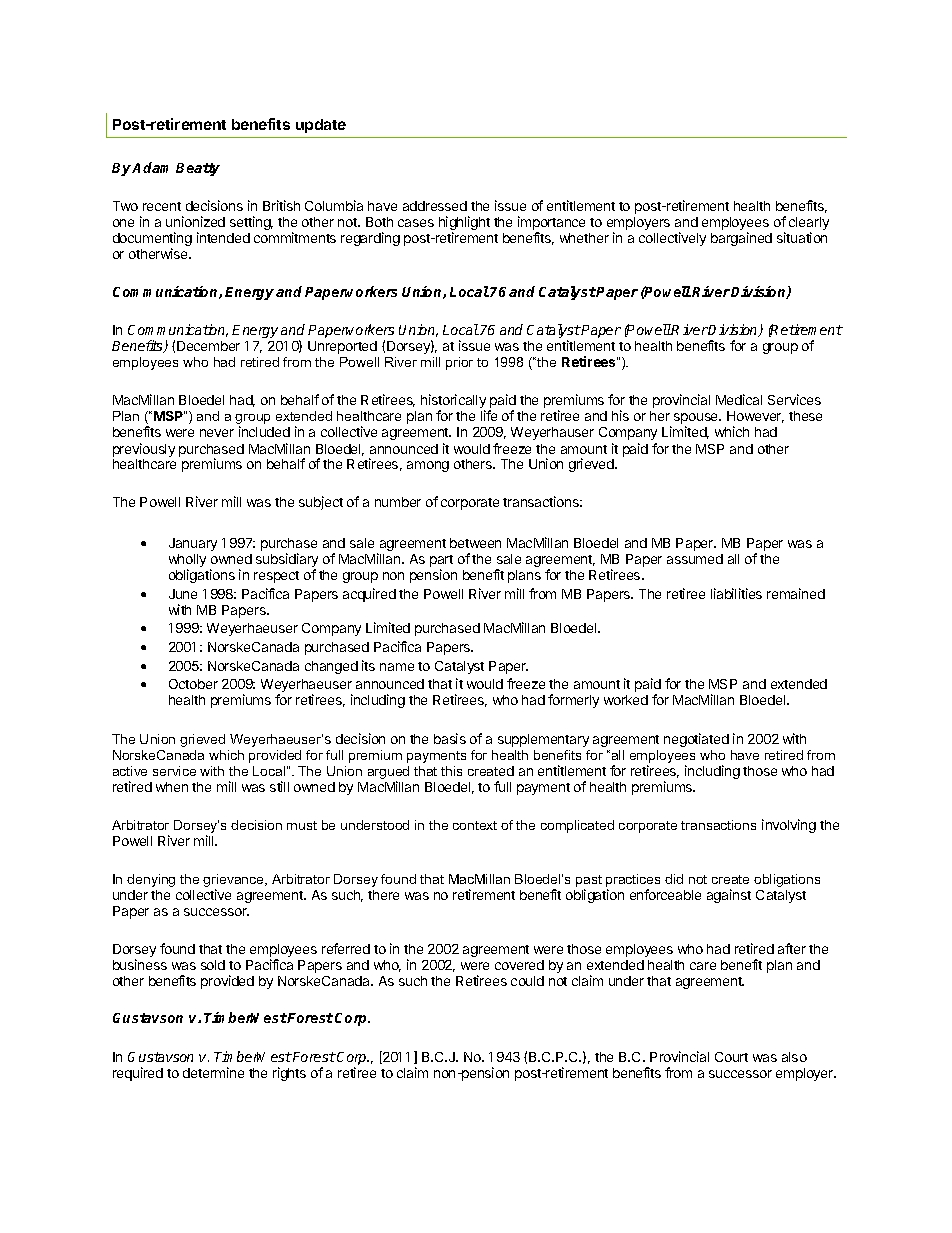 This image has width=952, height=1233. I want to click on bargained, so click(741, 239).
